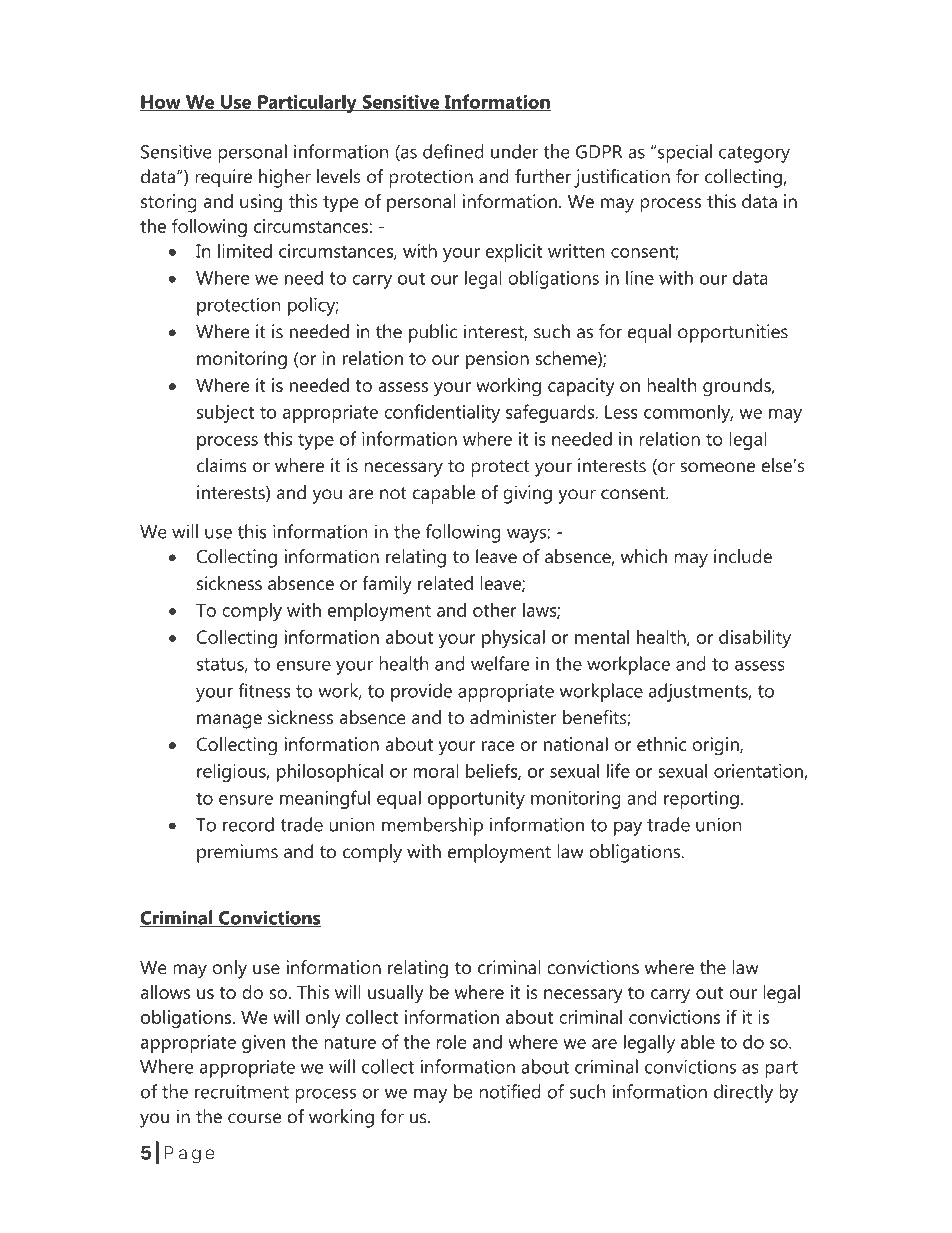  What do you see at coordinates (223, 178) in the document?
I see `require` at bounding box center [223, 178].
